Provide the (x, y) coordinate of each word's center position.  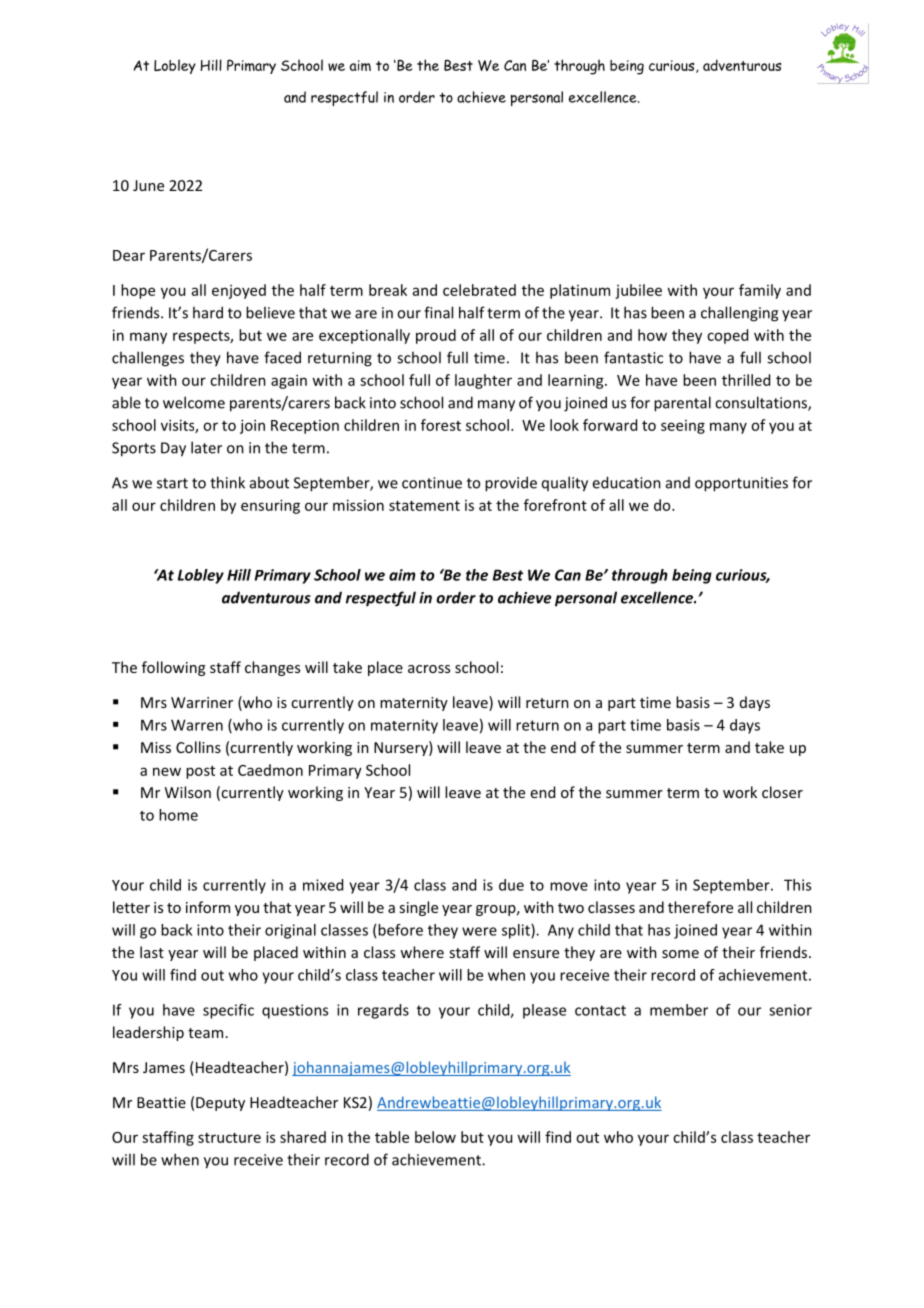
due (511, 885)
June (148, 185)
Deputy (220, 1104)
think (227, 482)
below (435, 1137)
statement (424, 506)
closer (782, 792)
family (760, 291)
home (178, 815)
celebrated (479, 290)
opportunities (741, 484)
